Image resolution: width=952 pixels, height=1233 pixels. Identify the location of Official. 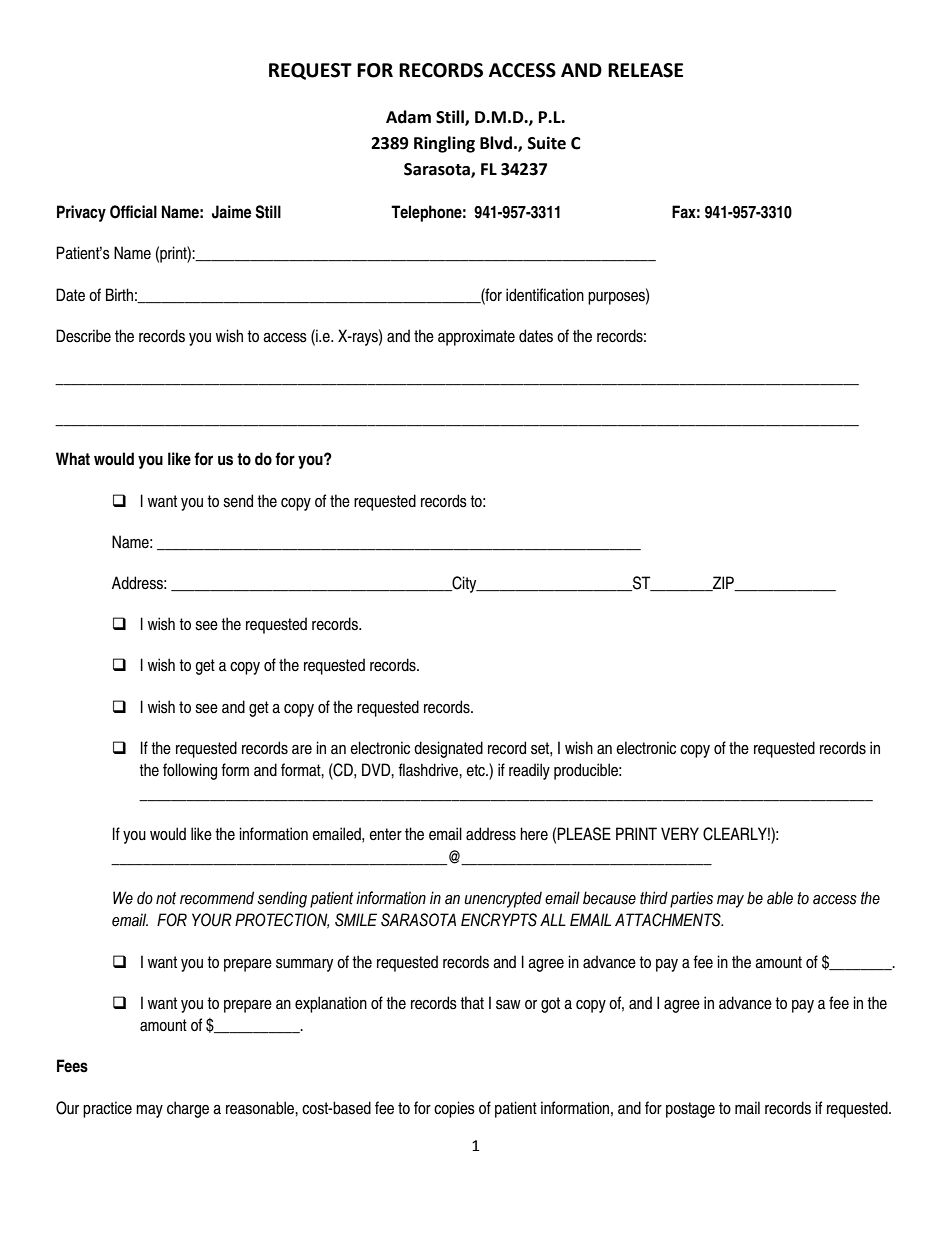
(133, 212).
